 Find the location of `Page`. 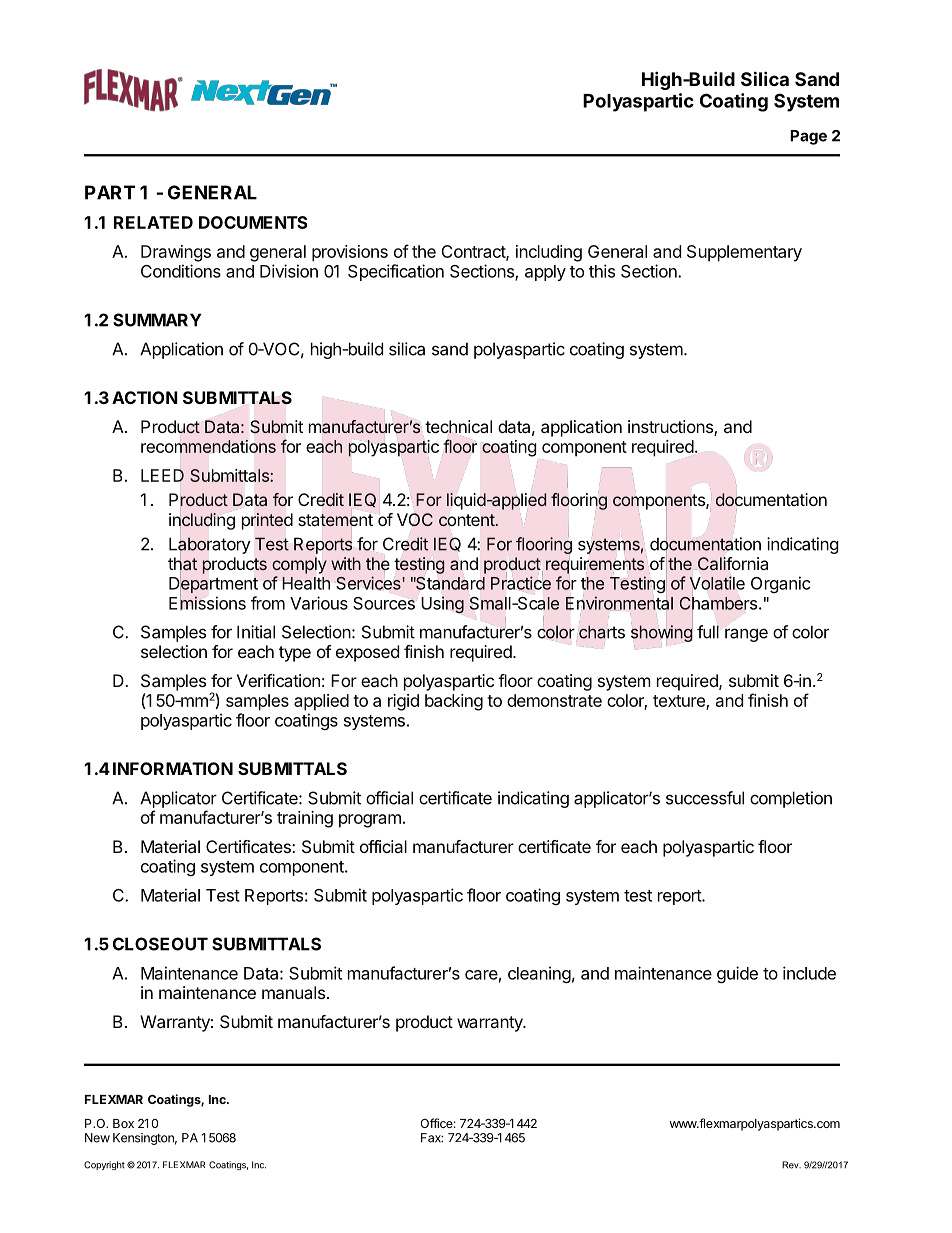

Page is located at coordinates (808, 137).
